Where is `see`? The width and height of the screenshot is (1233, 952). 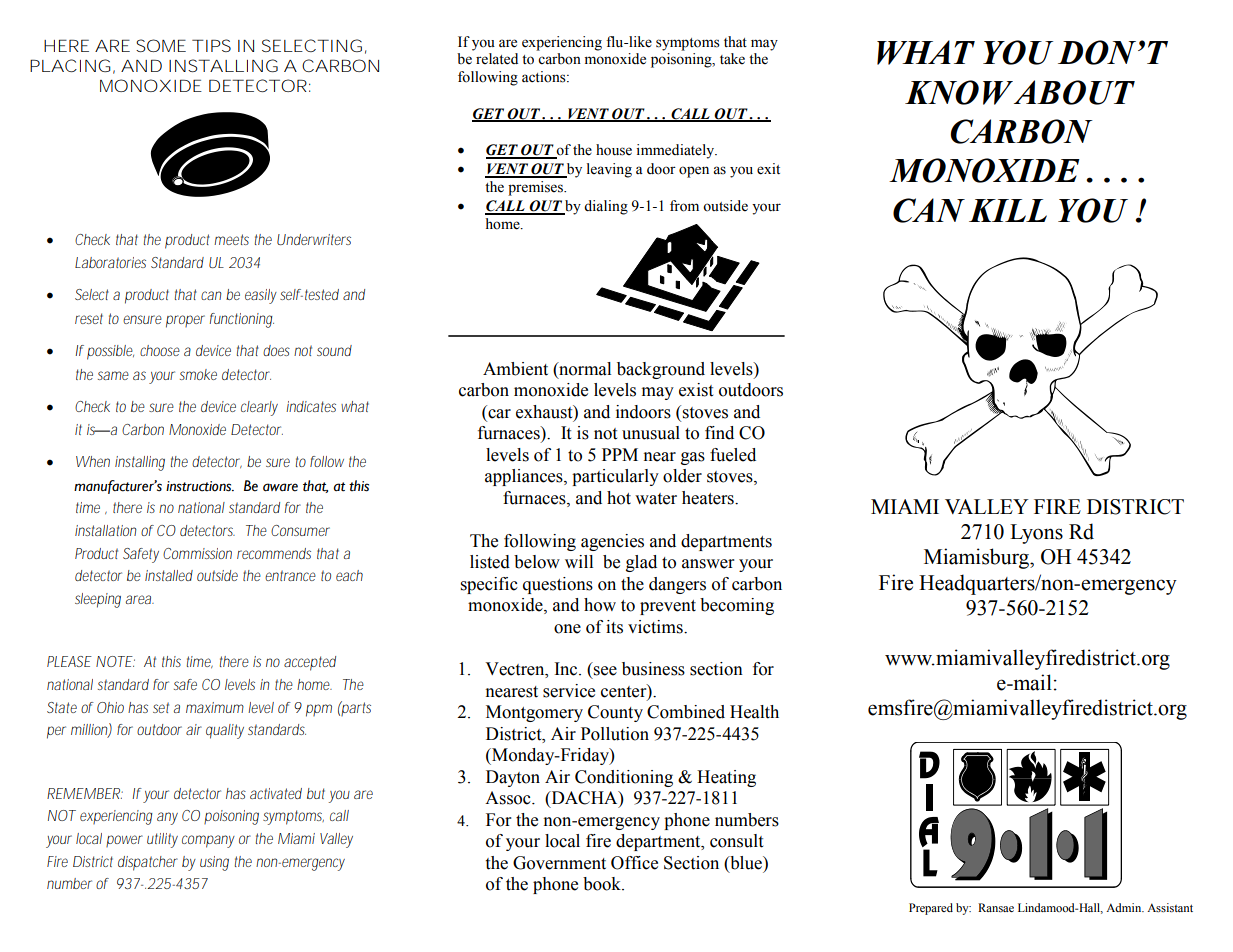 see is located at coordinates (605, 671).
